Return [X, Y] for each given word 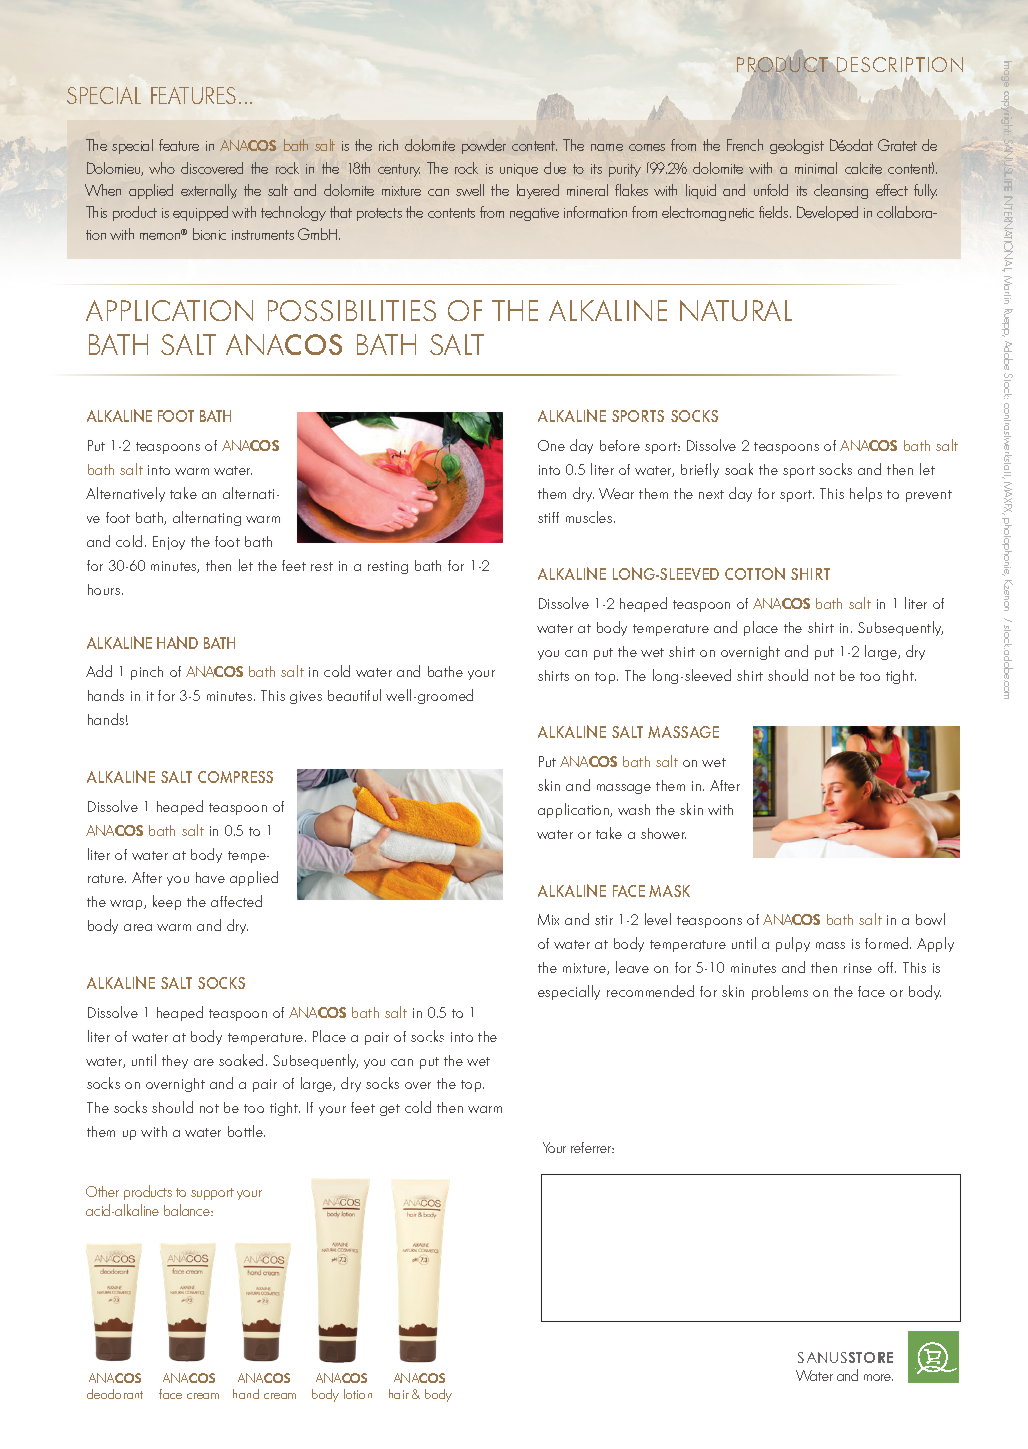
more [878, 1377]
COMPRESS [235, 777]
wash [634, 809]
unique [519, 170]
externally [209, 191]
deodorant [115, 1394]
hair [399, 1394]
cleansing [841, 191]
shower [663, 833]
